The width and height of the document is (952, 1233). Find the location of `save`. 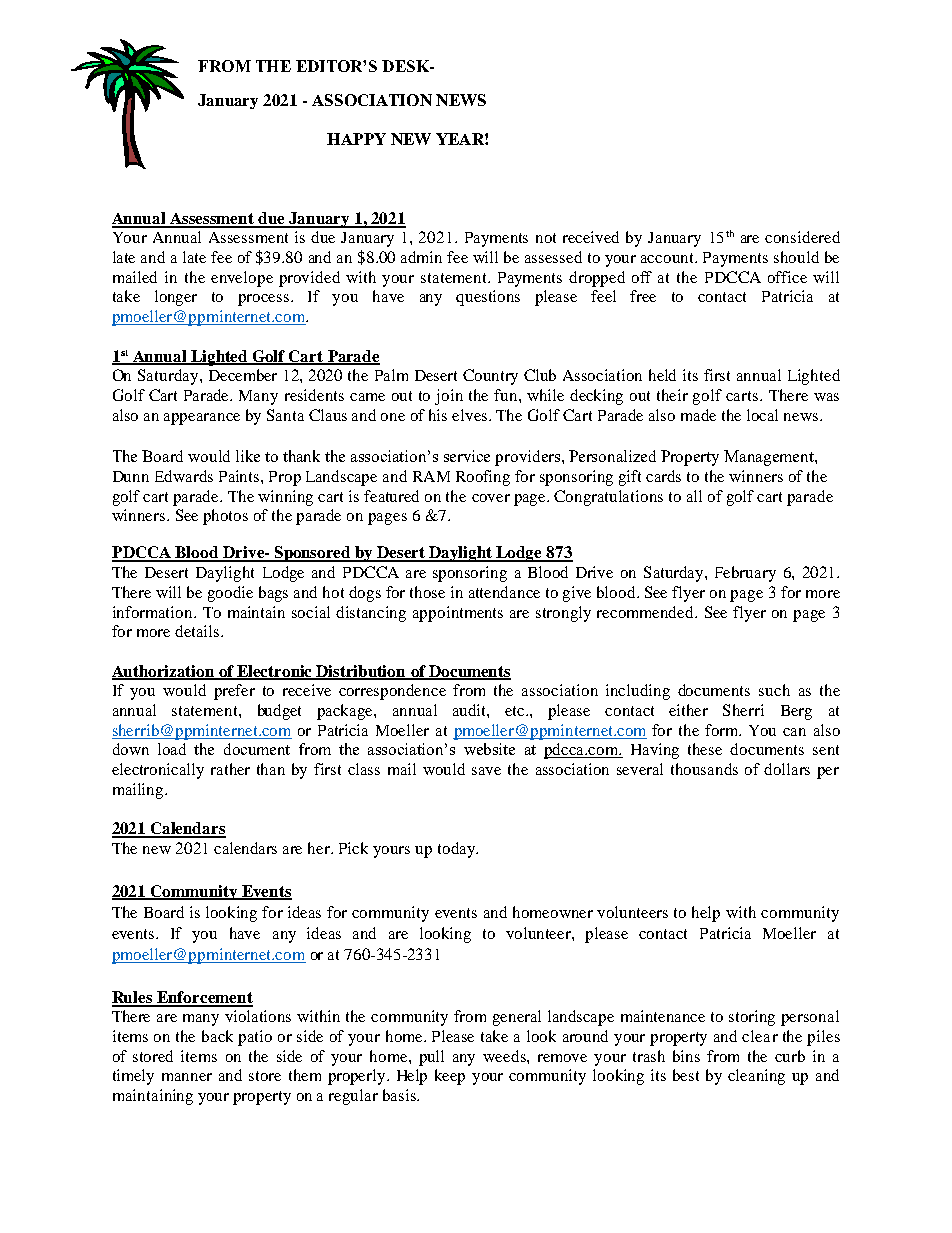

save is located at coordinates (486, 771).
